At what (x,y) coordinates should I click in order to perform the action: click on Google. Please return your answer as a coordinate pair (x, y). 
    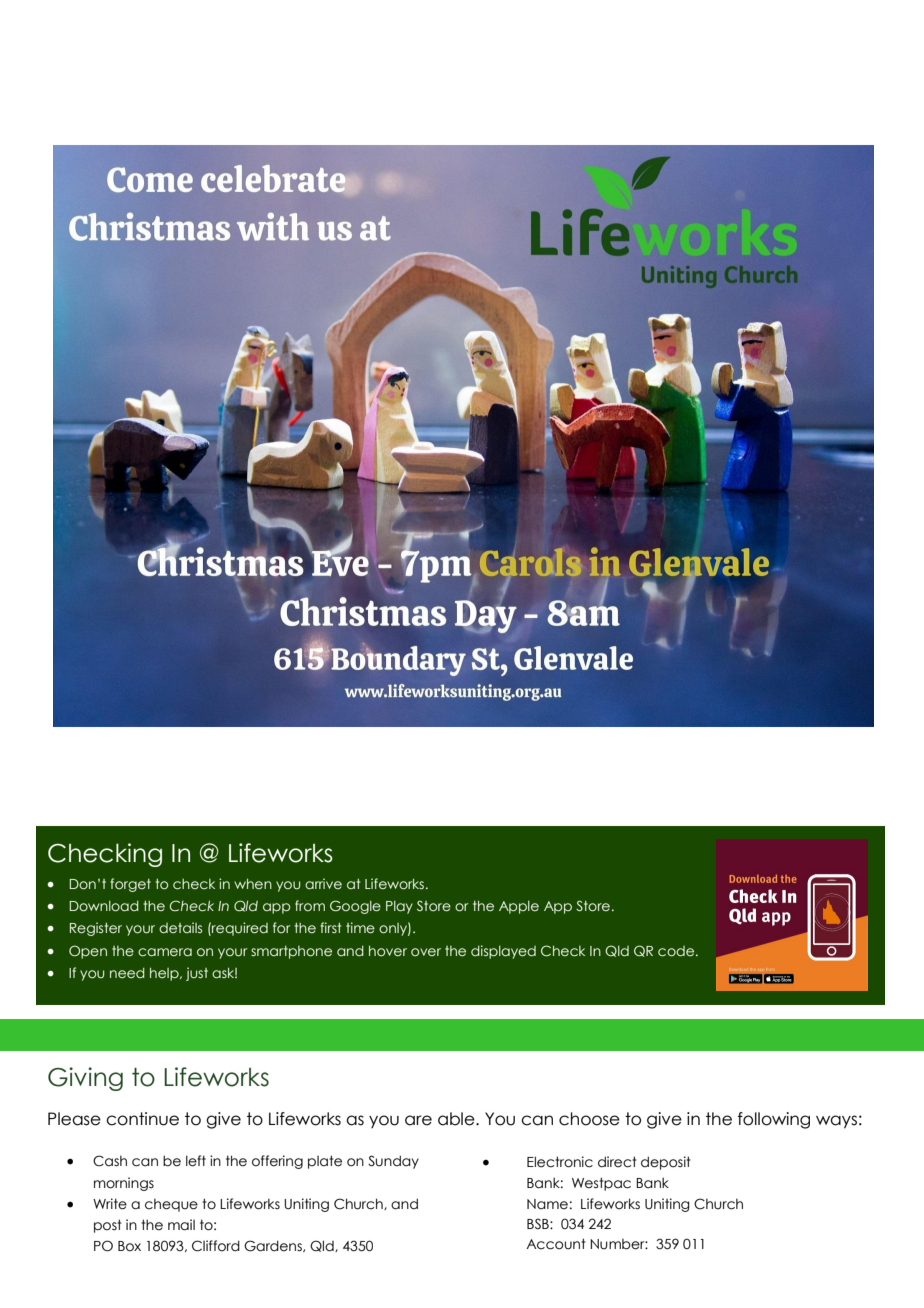
    Looking at the image, I should click on (355, 907).
